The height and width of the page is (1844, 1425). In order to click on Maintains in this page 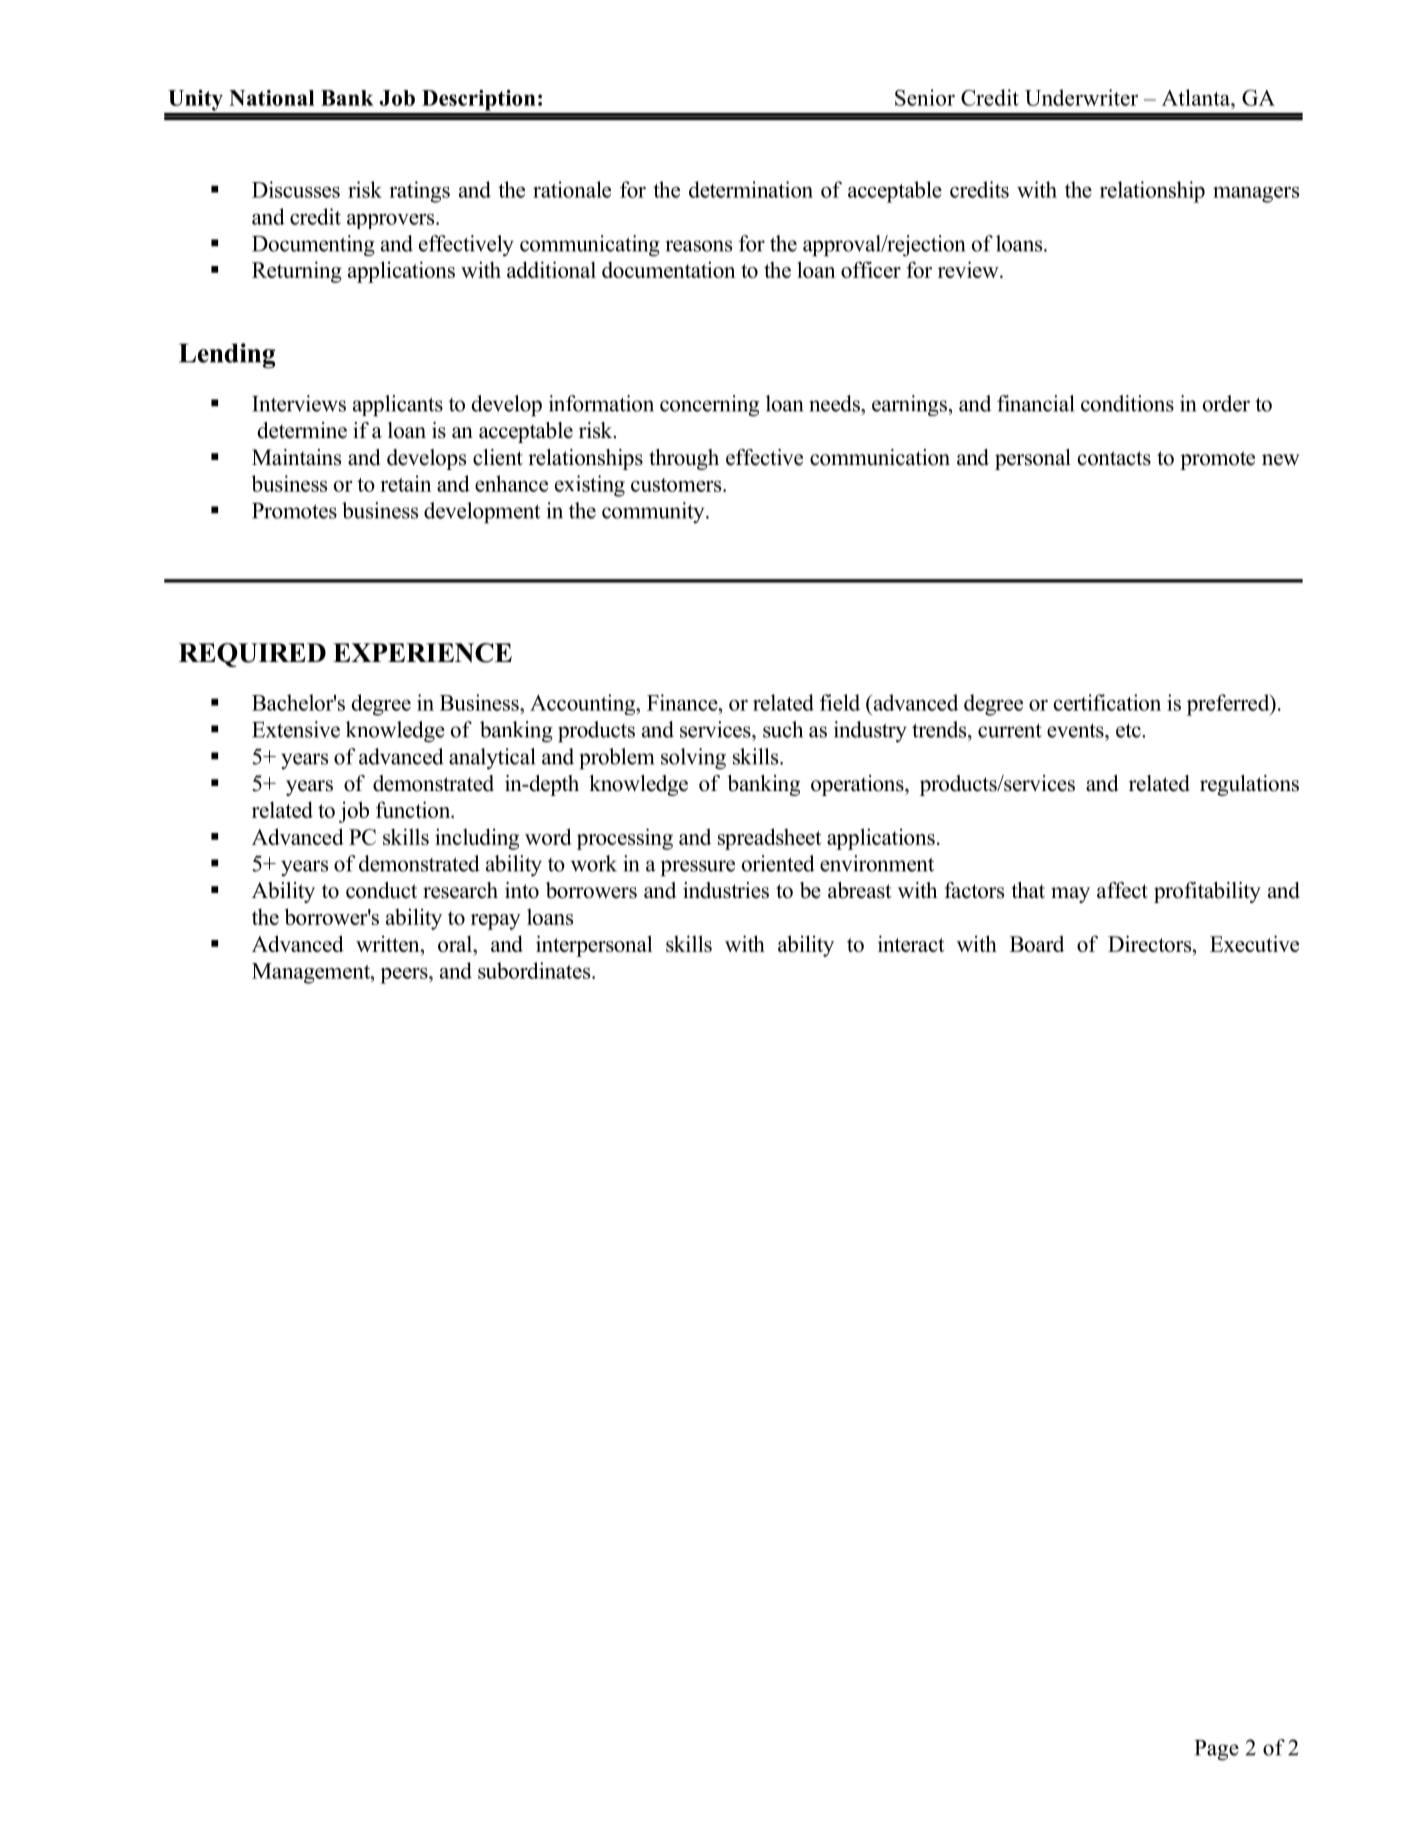, I will do `click(296, 457)`.
